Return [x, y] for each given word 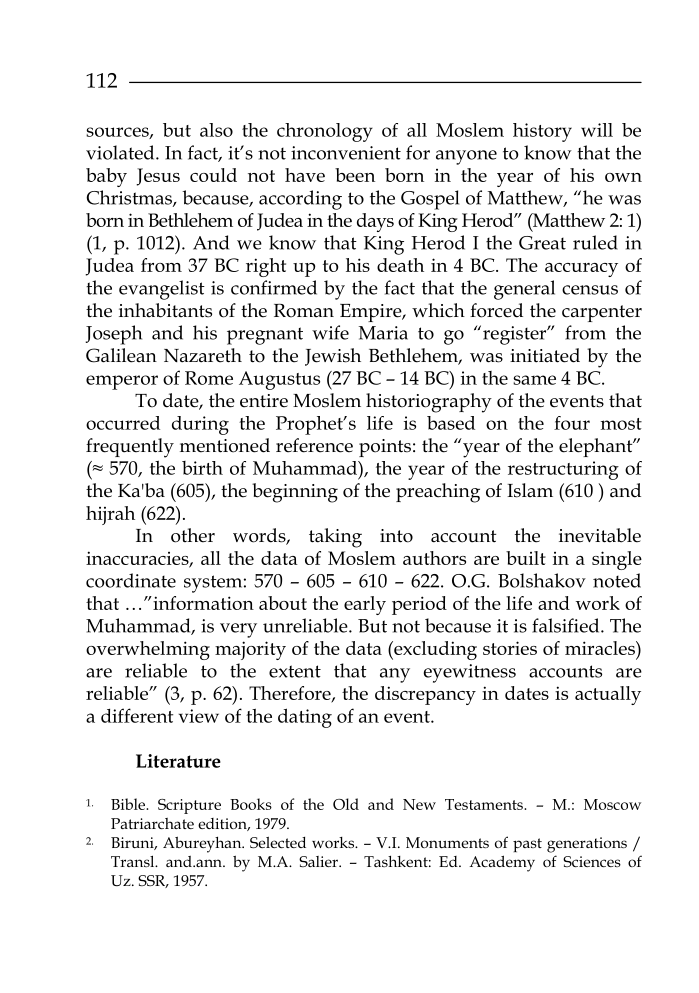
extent [295, 671]
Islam [530, 490]
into [396, 536]
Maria [383, 333]
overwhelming [148, 650]
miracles [601, 648]
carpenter [602, 313]
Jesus [158, 177]
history [542, 132]
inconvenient [346, 153]
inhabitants [165, 310]
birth [202, 468]
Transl [134, 861]
